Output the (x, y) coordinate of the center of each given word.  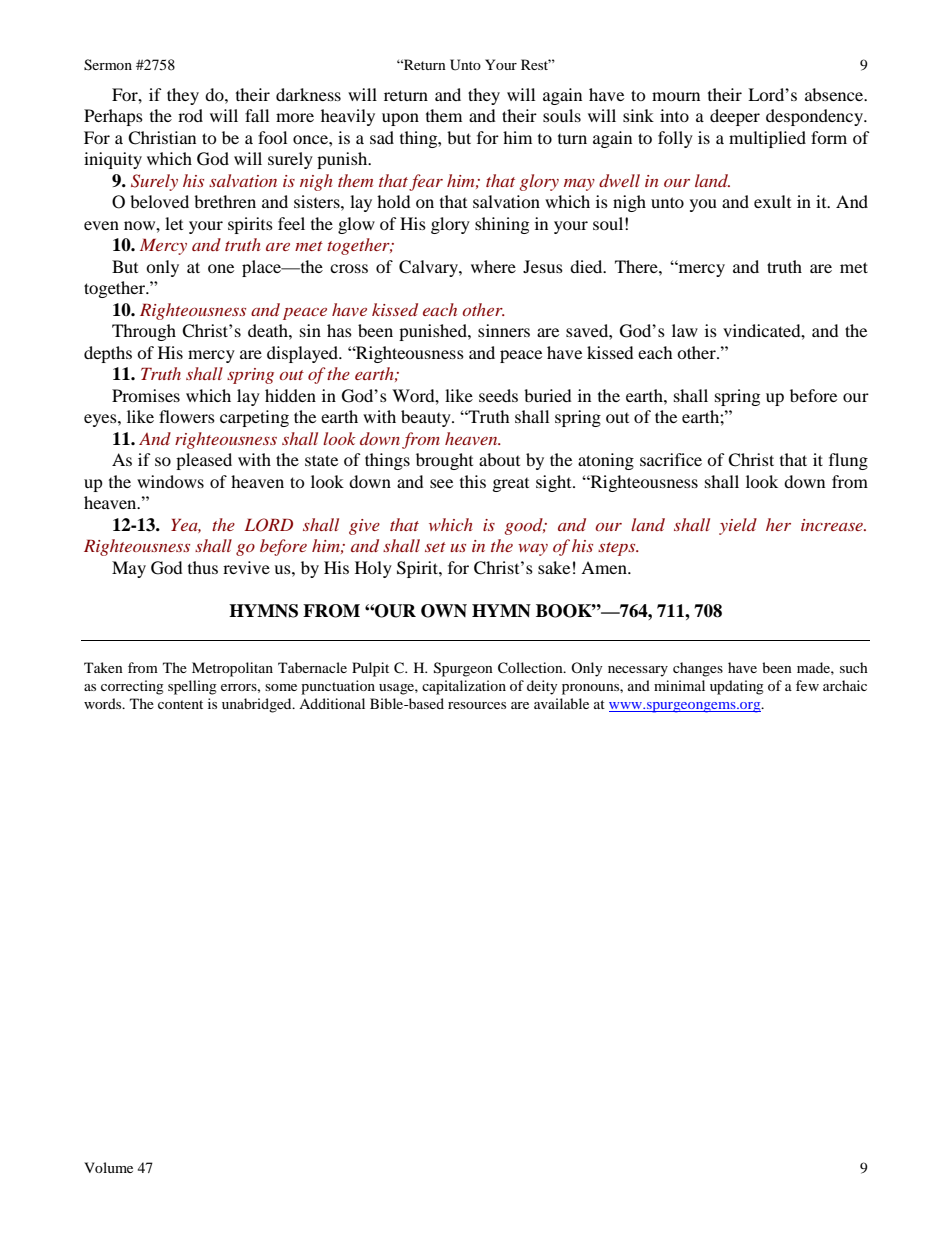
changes (698, 669)
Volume (108, 1167)
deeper (735, 117)
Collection (531, 668)
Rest (536, 64)
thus (203, 567)
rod (190, 115)
